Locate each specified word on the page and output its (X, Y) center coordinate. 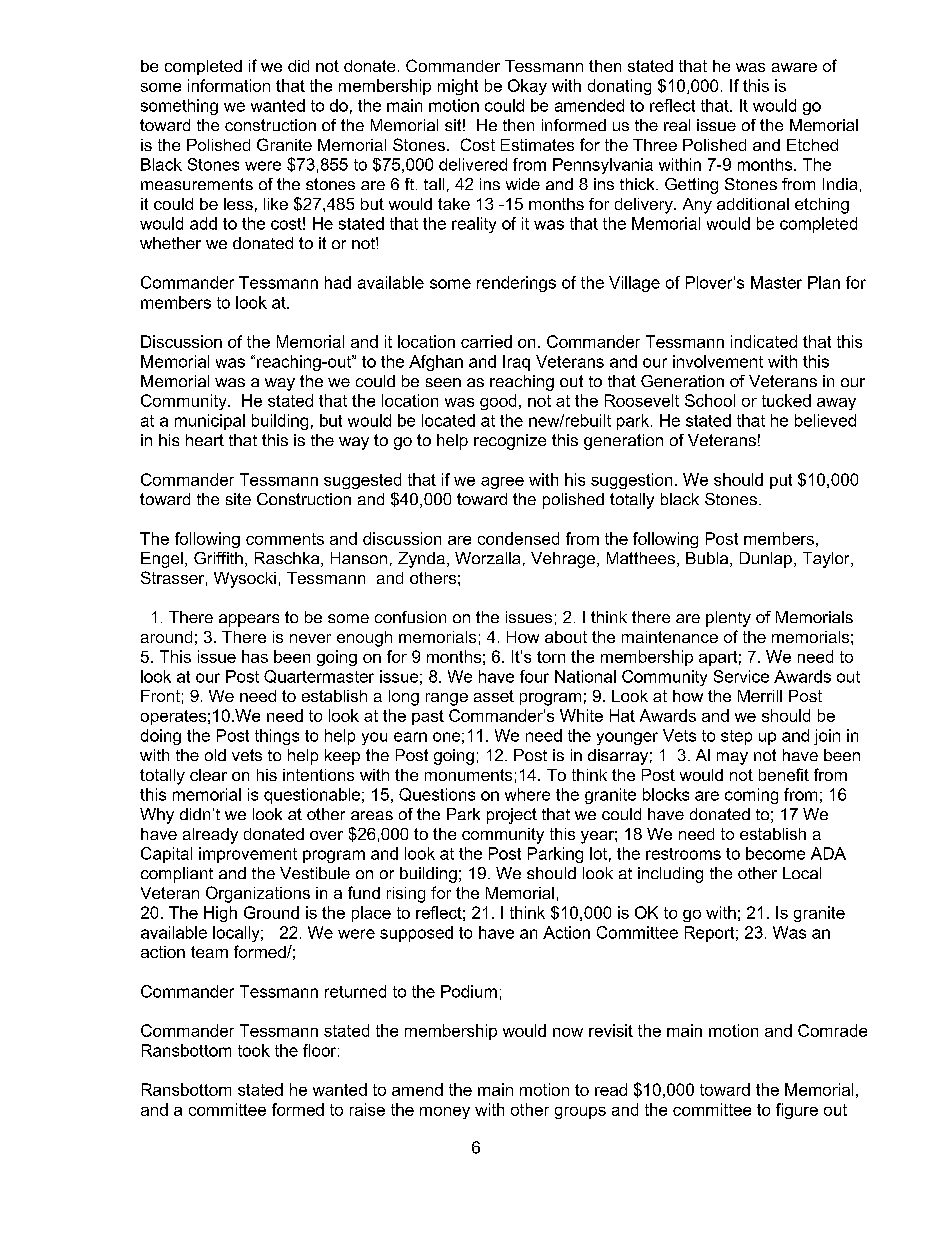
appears (249, 620)
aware (794, 67)
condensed (518, 538)
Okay (527, 87)
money (445, 1113)
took (254, 1050)
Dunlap (766, 560)
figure (797, 1111)
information (229, 85)
